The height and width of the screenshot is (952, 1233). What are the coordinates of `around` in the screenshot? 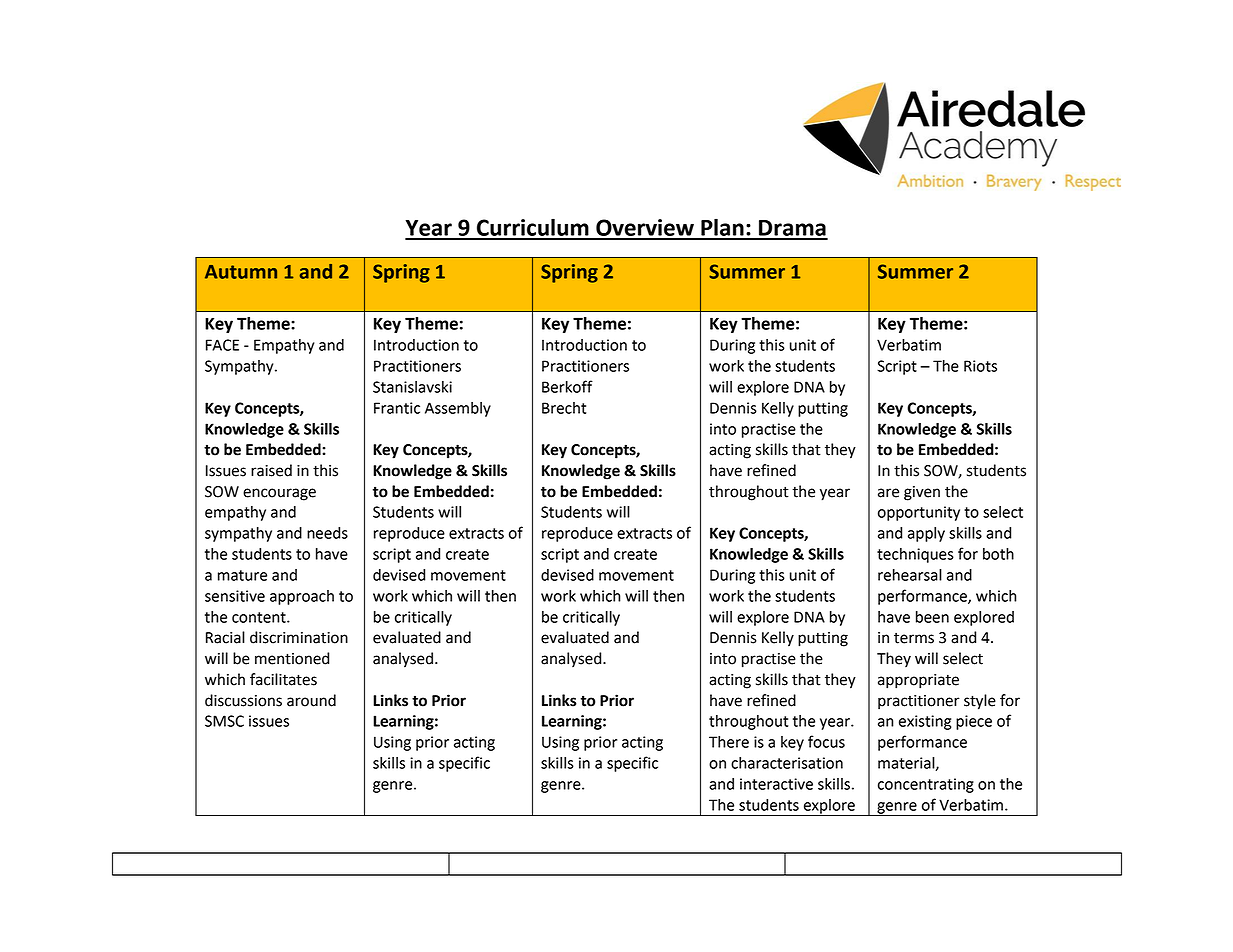 It's located at (311, 700).
